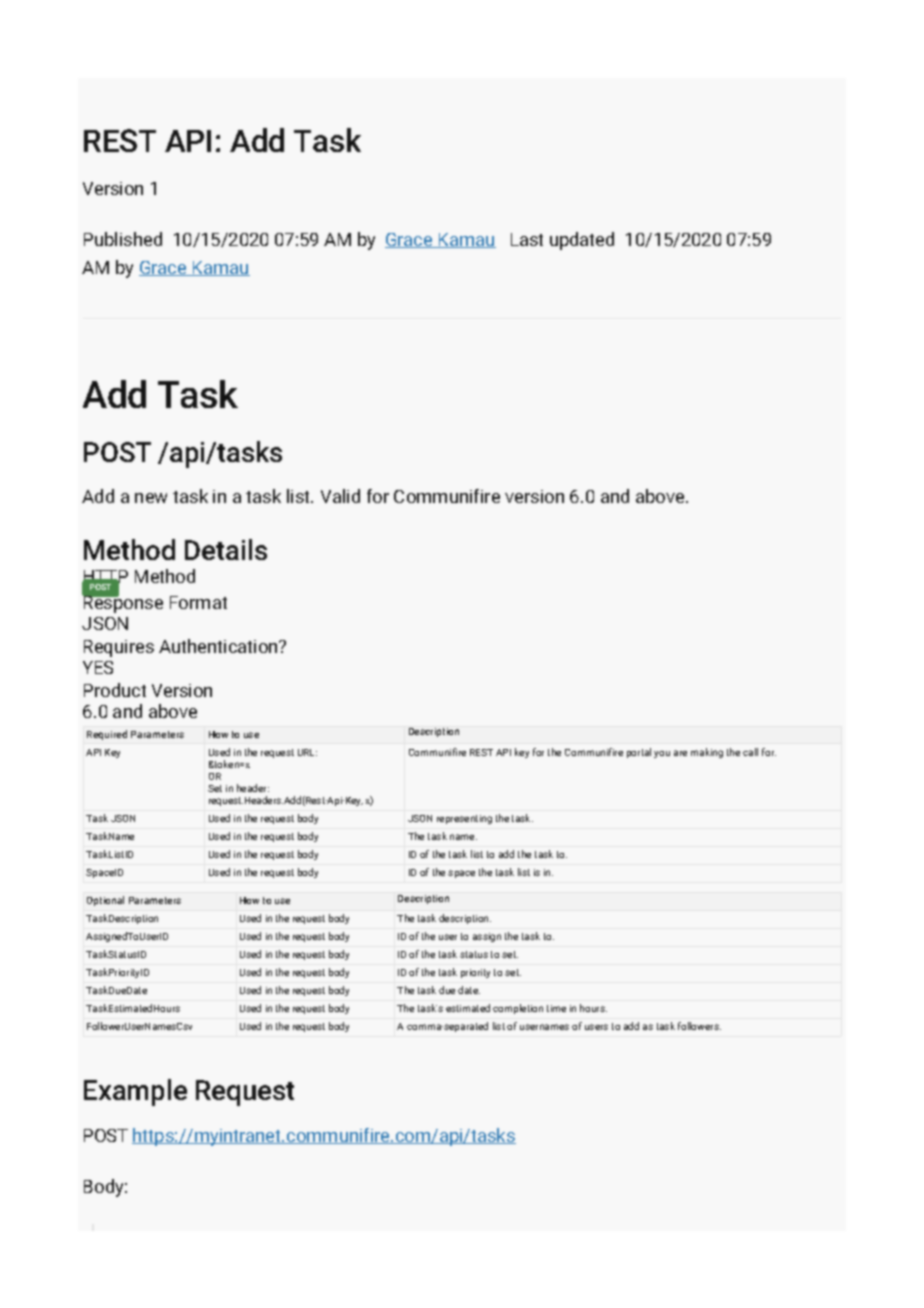 The width and height of the document is (924, 1308). What do you see at coordinates (464, 819) in the document?
I see `representing` at bounding box center [464, 819].
